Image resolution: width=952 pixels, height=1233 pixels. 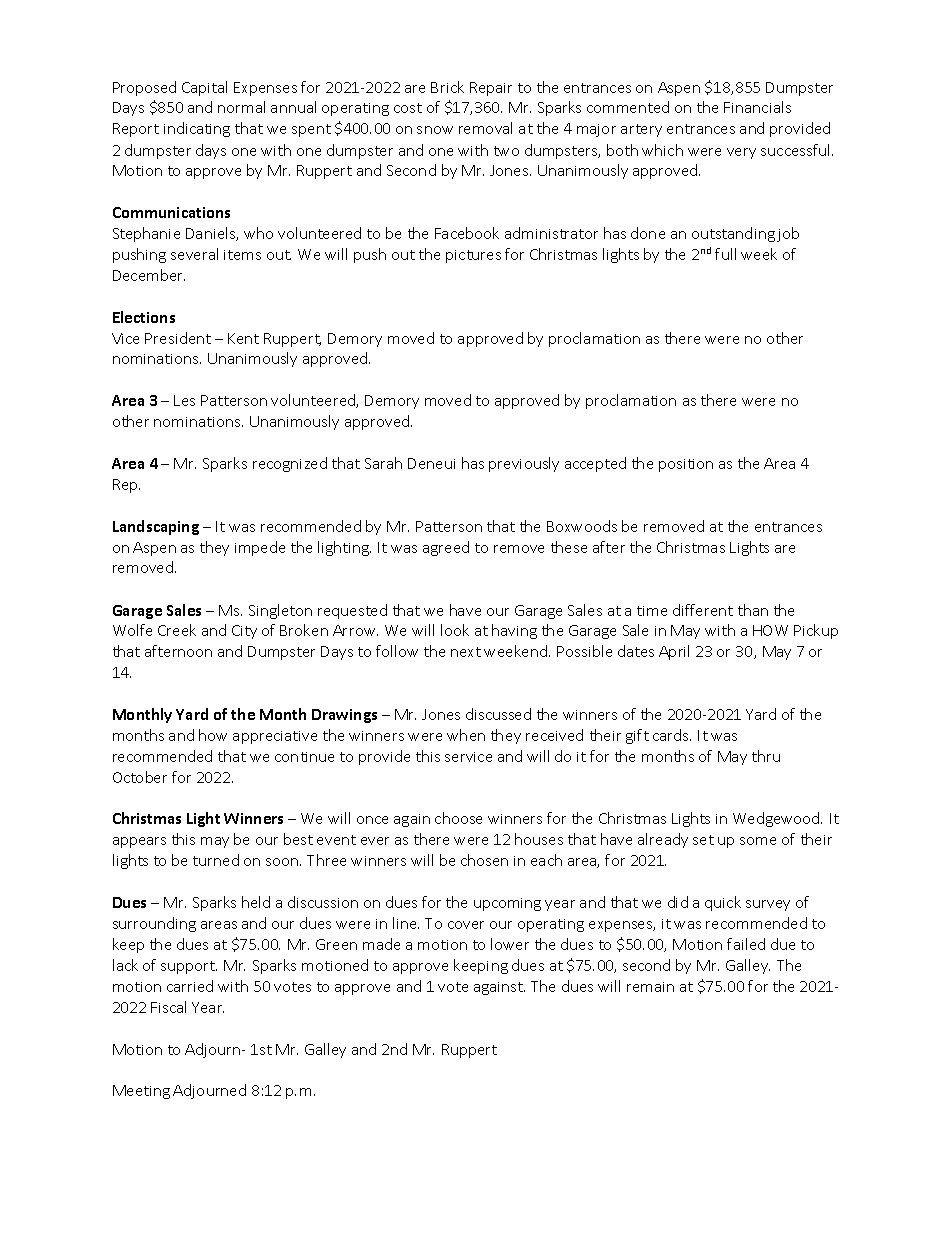 What do you see at coordinates (141, 1092) in the document?
I see `Meeting` at bounding box center [141, 1092].
